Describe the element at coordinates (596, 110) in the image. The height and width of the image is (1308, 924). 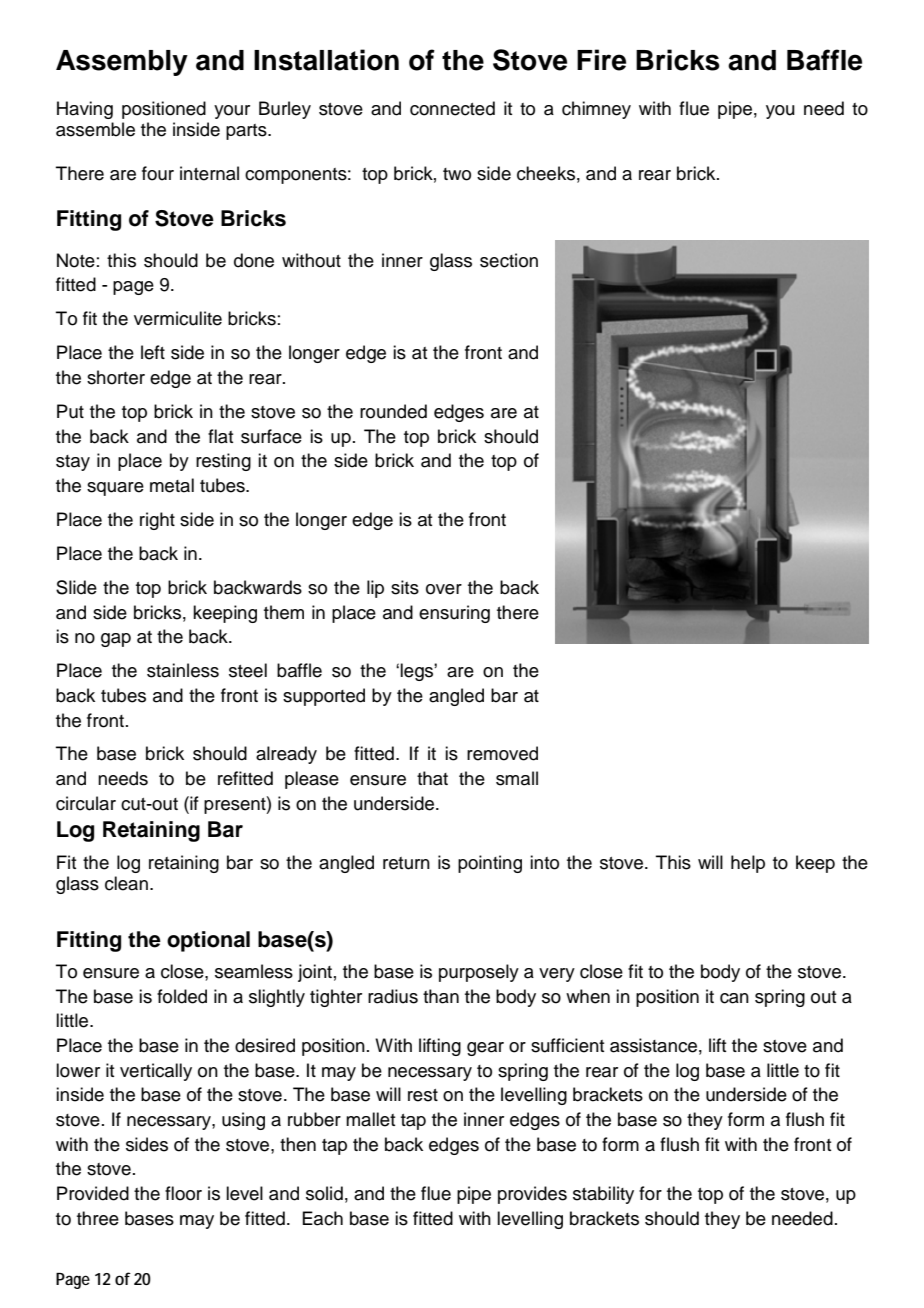
I see `chimney` at that location.
